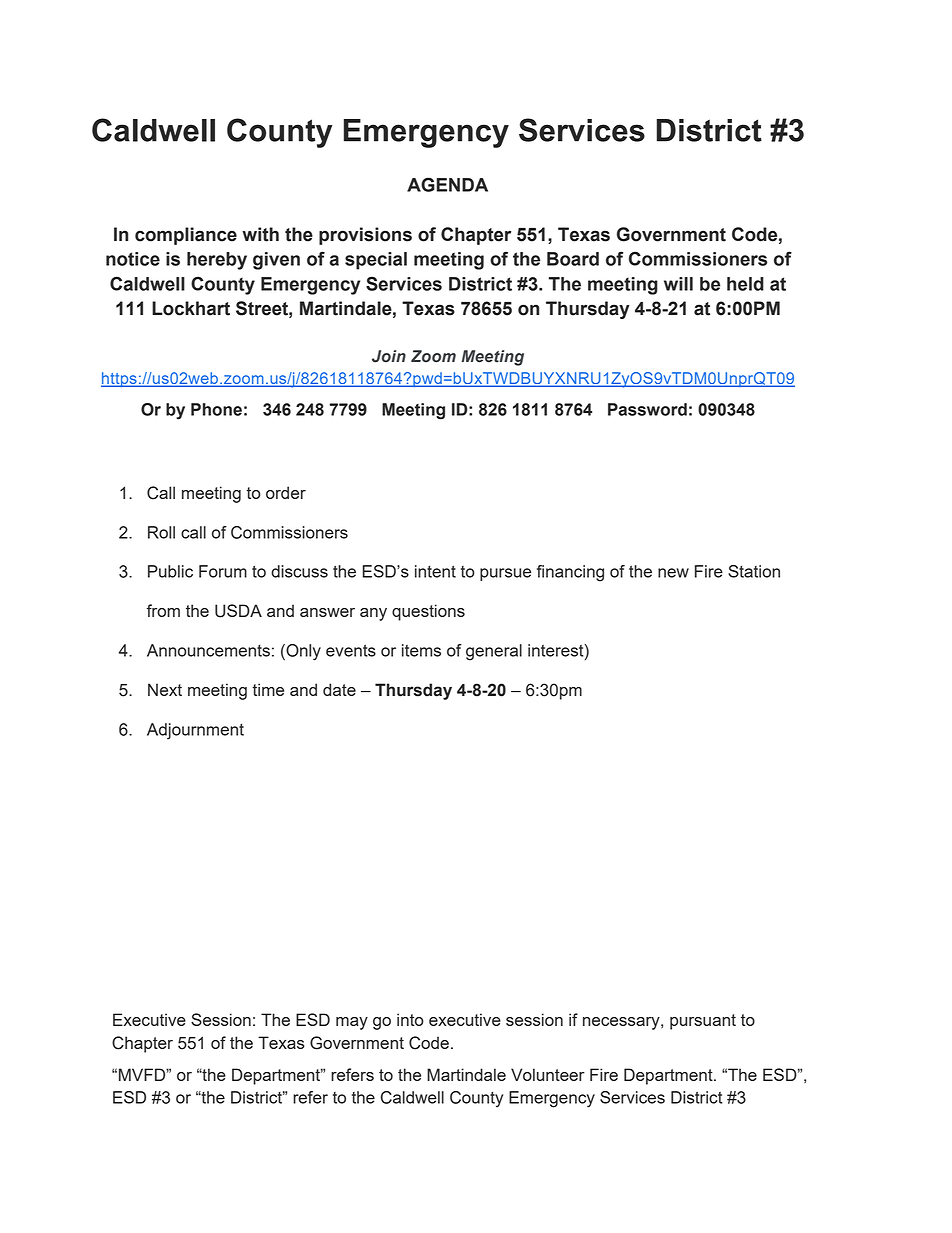 This page has width=952, height=1233. Describe the element at coordinates (339, 689) in the page. I see `date` at that location.
